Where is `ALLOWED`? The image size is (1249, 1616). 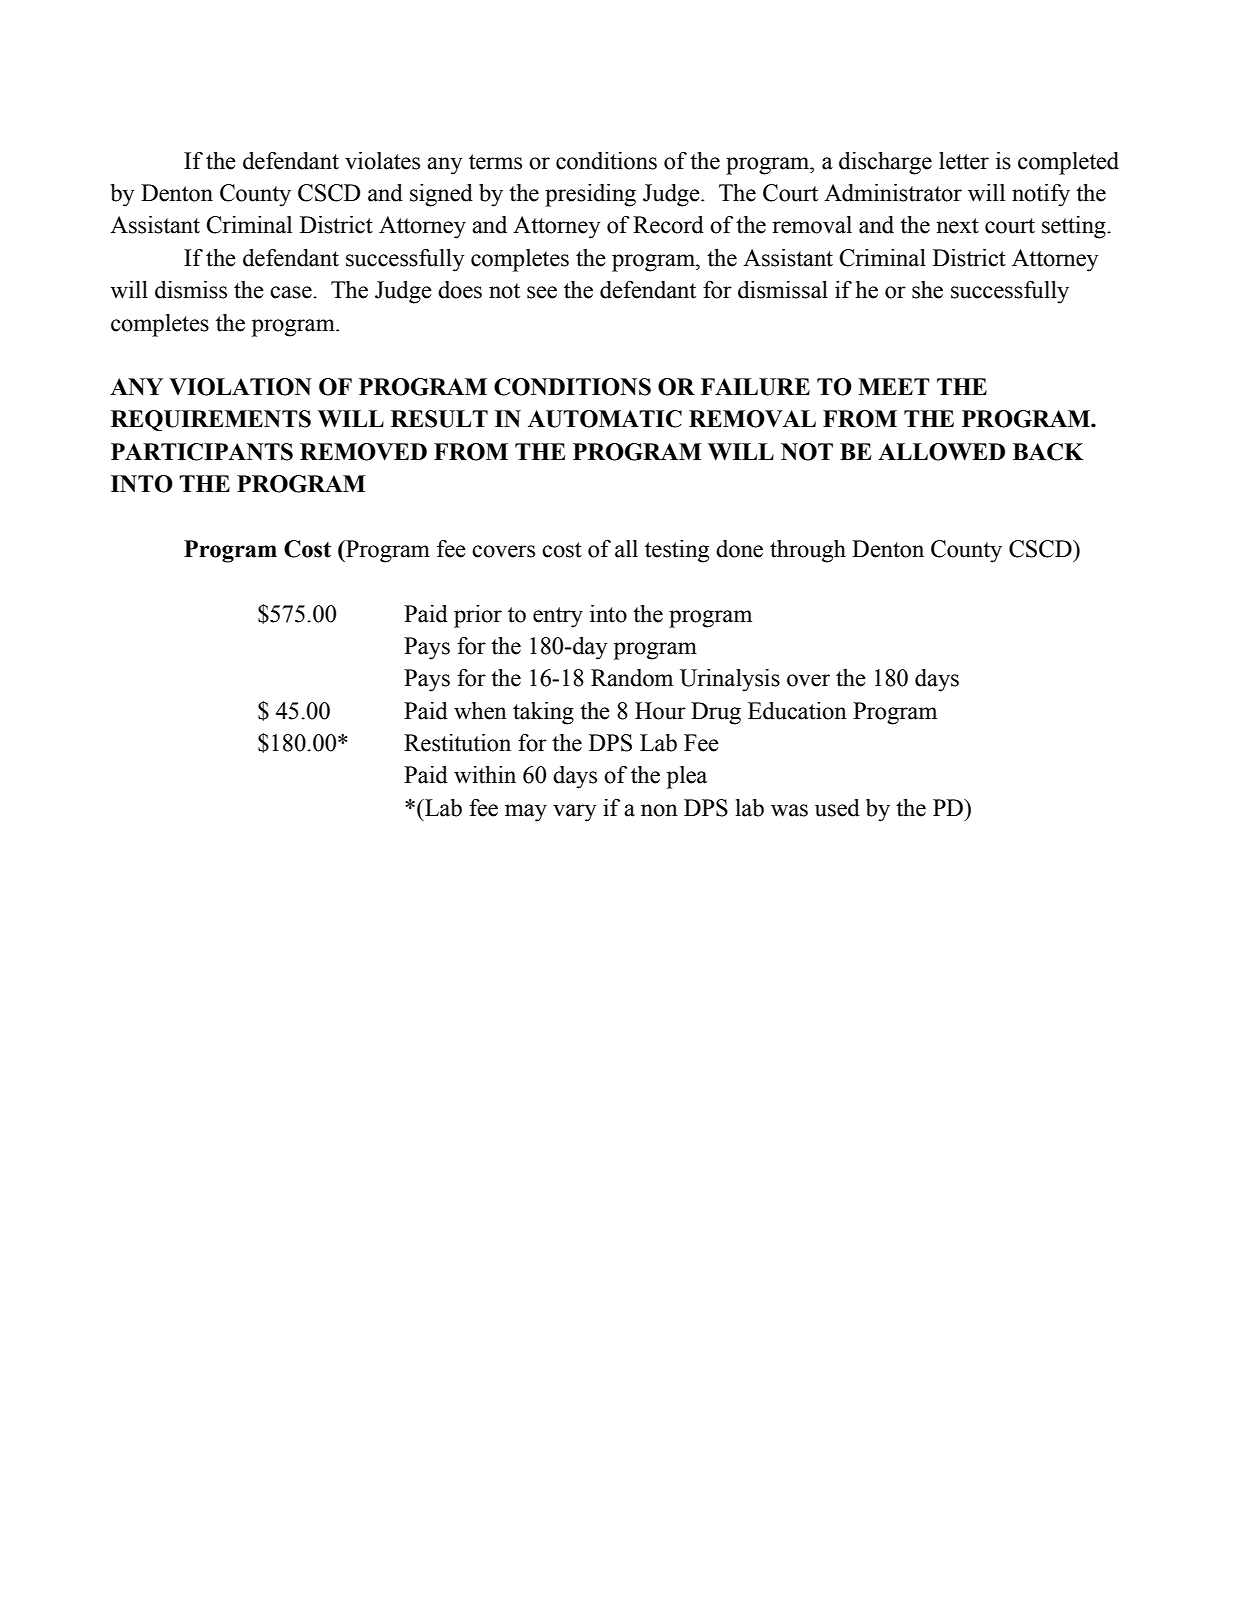
ALLOWED is located at coordinates (941, 452).
